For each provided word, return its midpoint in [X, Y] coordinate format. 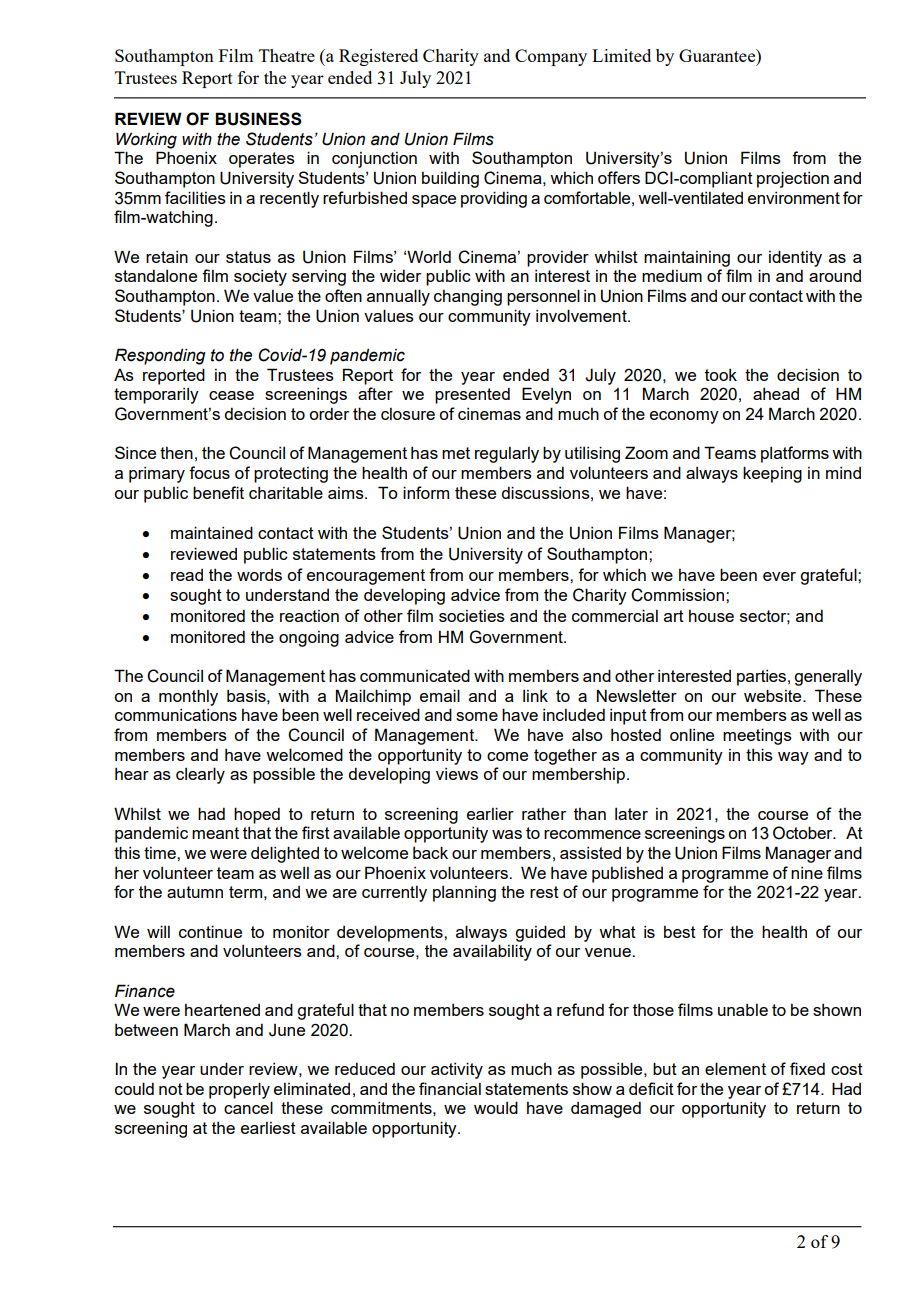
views [457, 774]
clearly [200, 775]
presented [472, 396]
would [496, 1107]
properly [239, 1090]
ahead [776, 394]
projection [793, 179]
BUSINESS [258, 119]
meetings [757, 736]
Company [551, 57]
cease [231, 395]
